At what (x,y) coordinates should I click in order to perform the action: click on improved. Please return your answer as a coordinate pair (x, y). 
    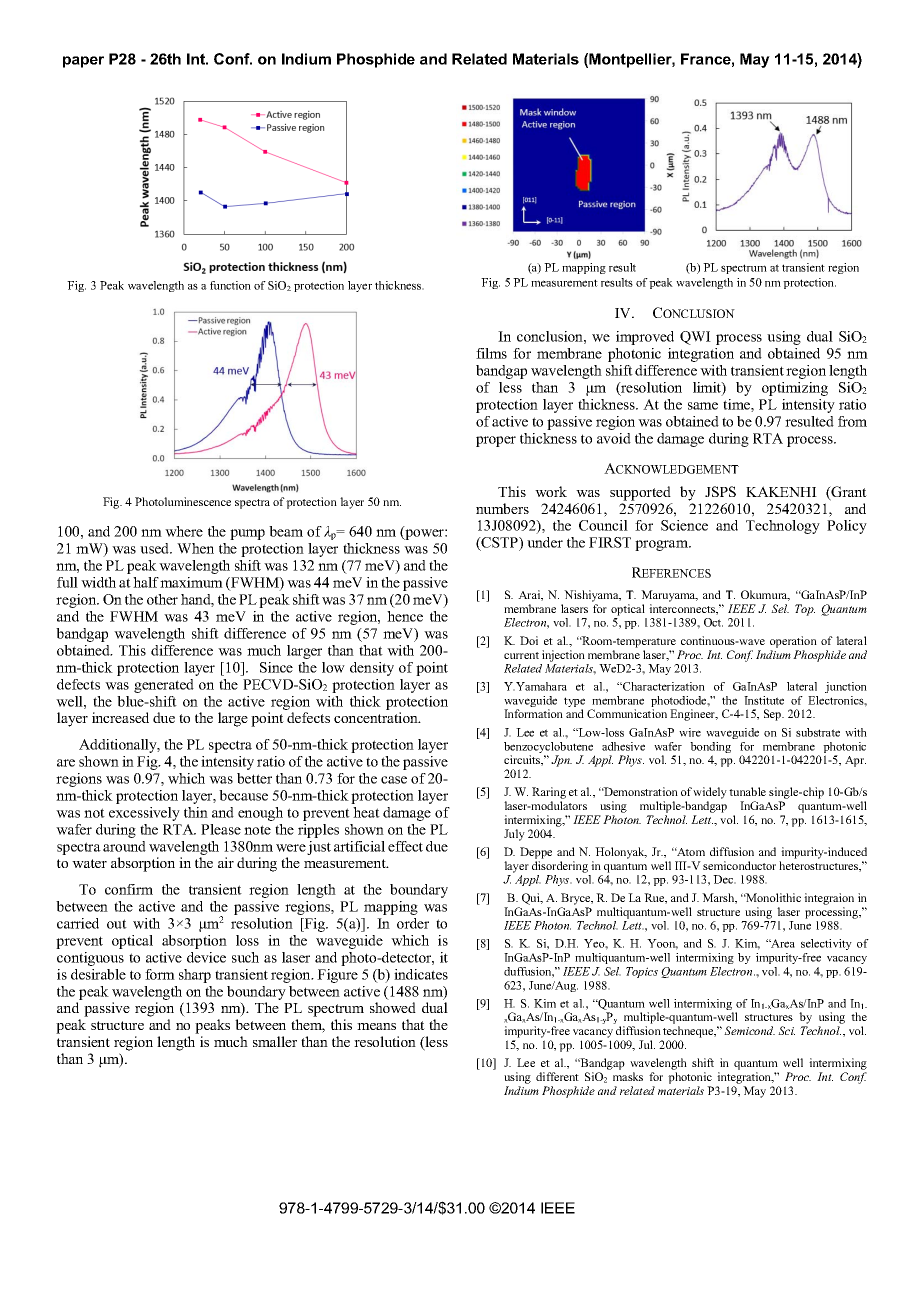
    Looking at the image, I should click on (645, 338).
